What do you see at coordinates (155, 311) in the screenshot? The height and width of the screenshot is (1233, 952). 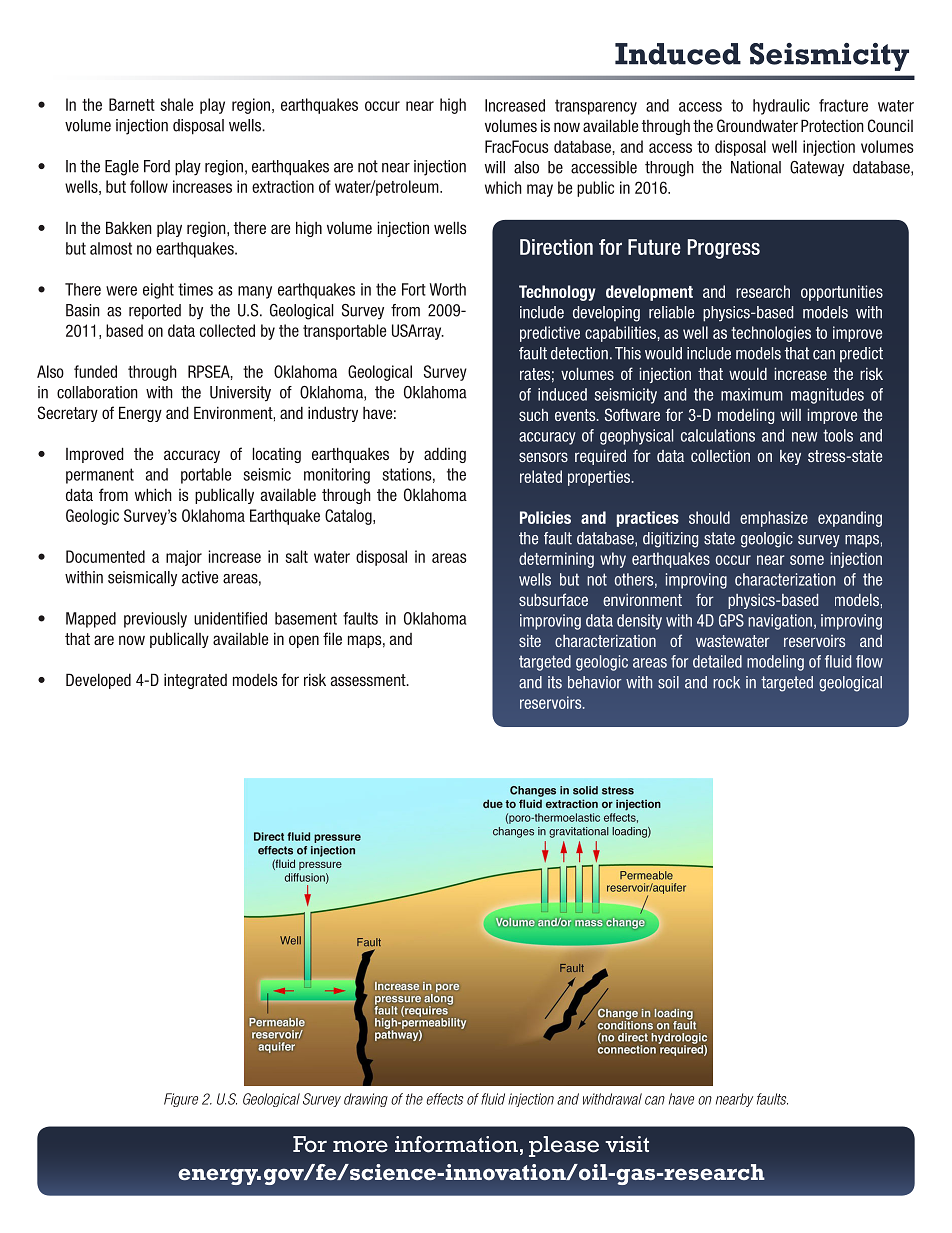 I see `reported` at bounding box center [155, 311].
